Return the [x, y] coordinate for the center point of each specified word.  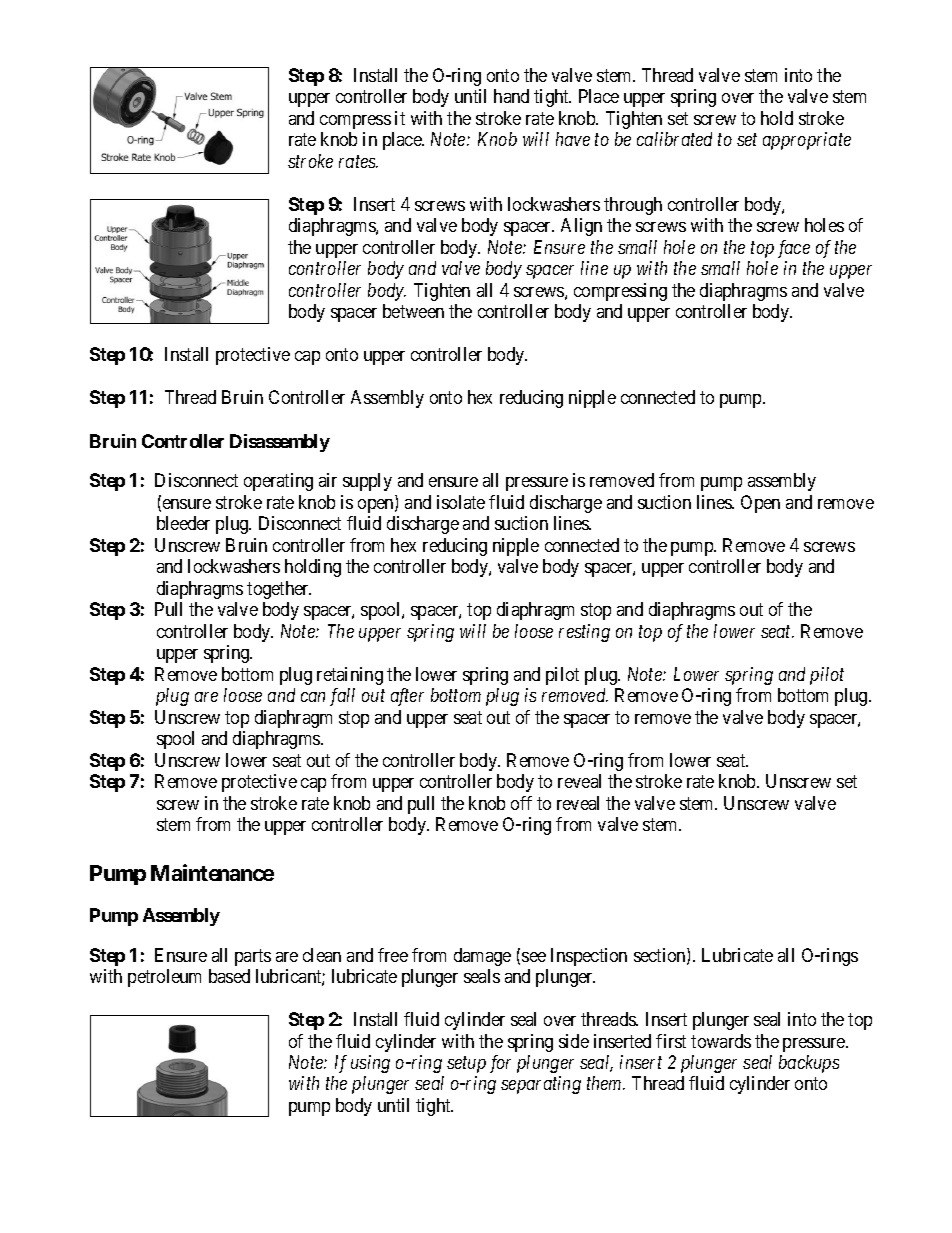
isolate [461, 502]
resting [584, 633]
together [279, 590]
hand [511, 96]
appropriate [807, 141]
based [229, 976]
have [573, 139]
